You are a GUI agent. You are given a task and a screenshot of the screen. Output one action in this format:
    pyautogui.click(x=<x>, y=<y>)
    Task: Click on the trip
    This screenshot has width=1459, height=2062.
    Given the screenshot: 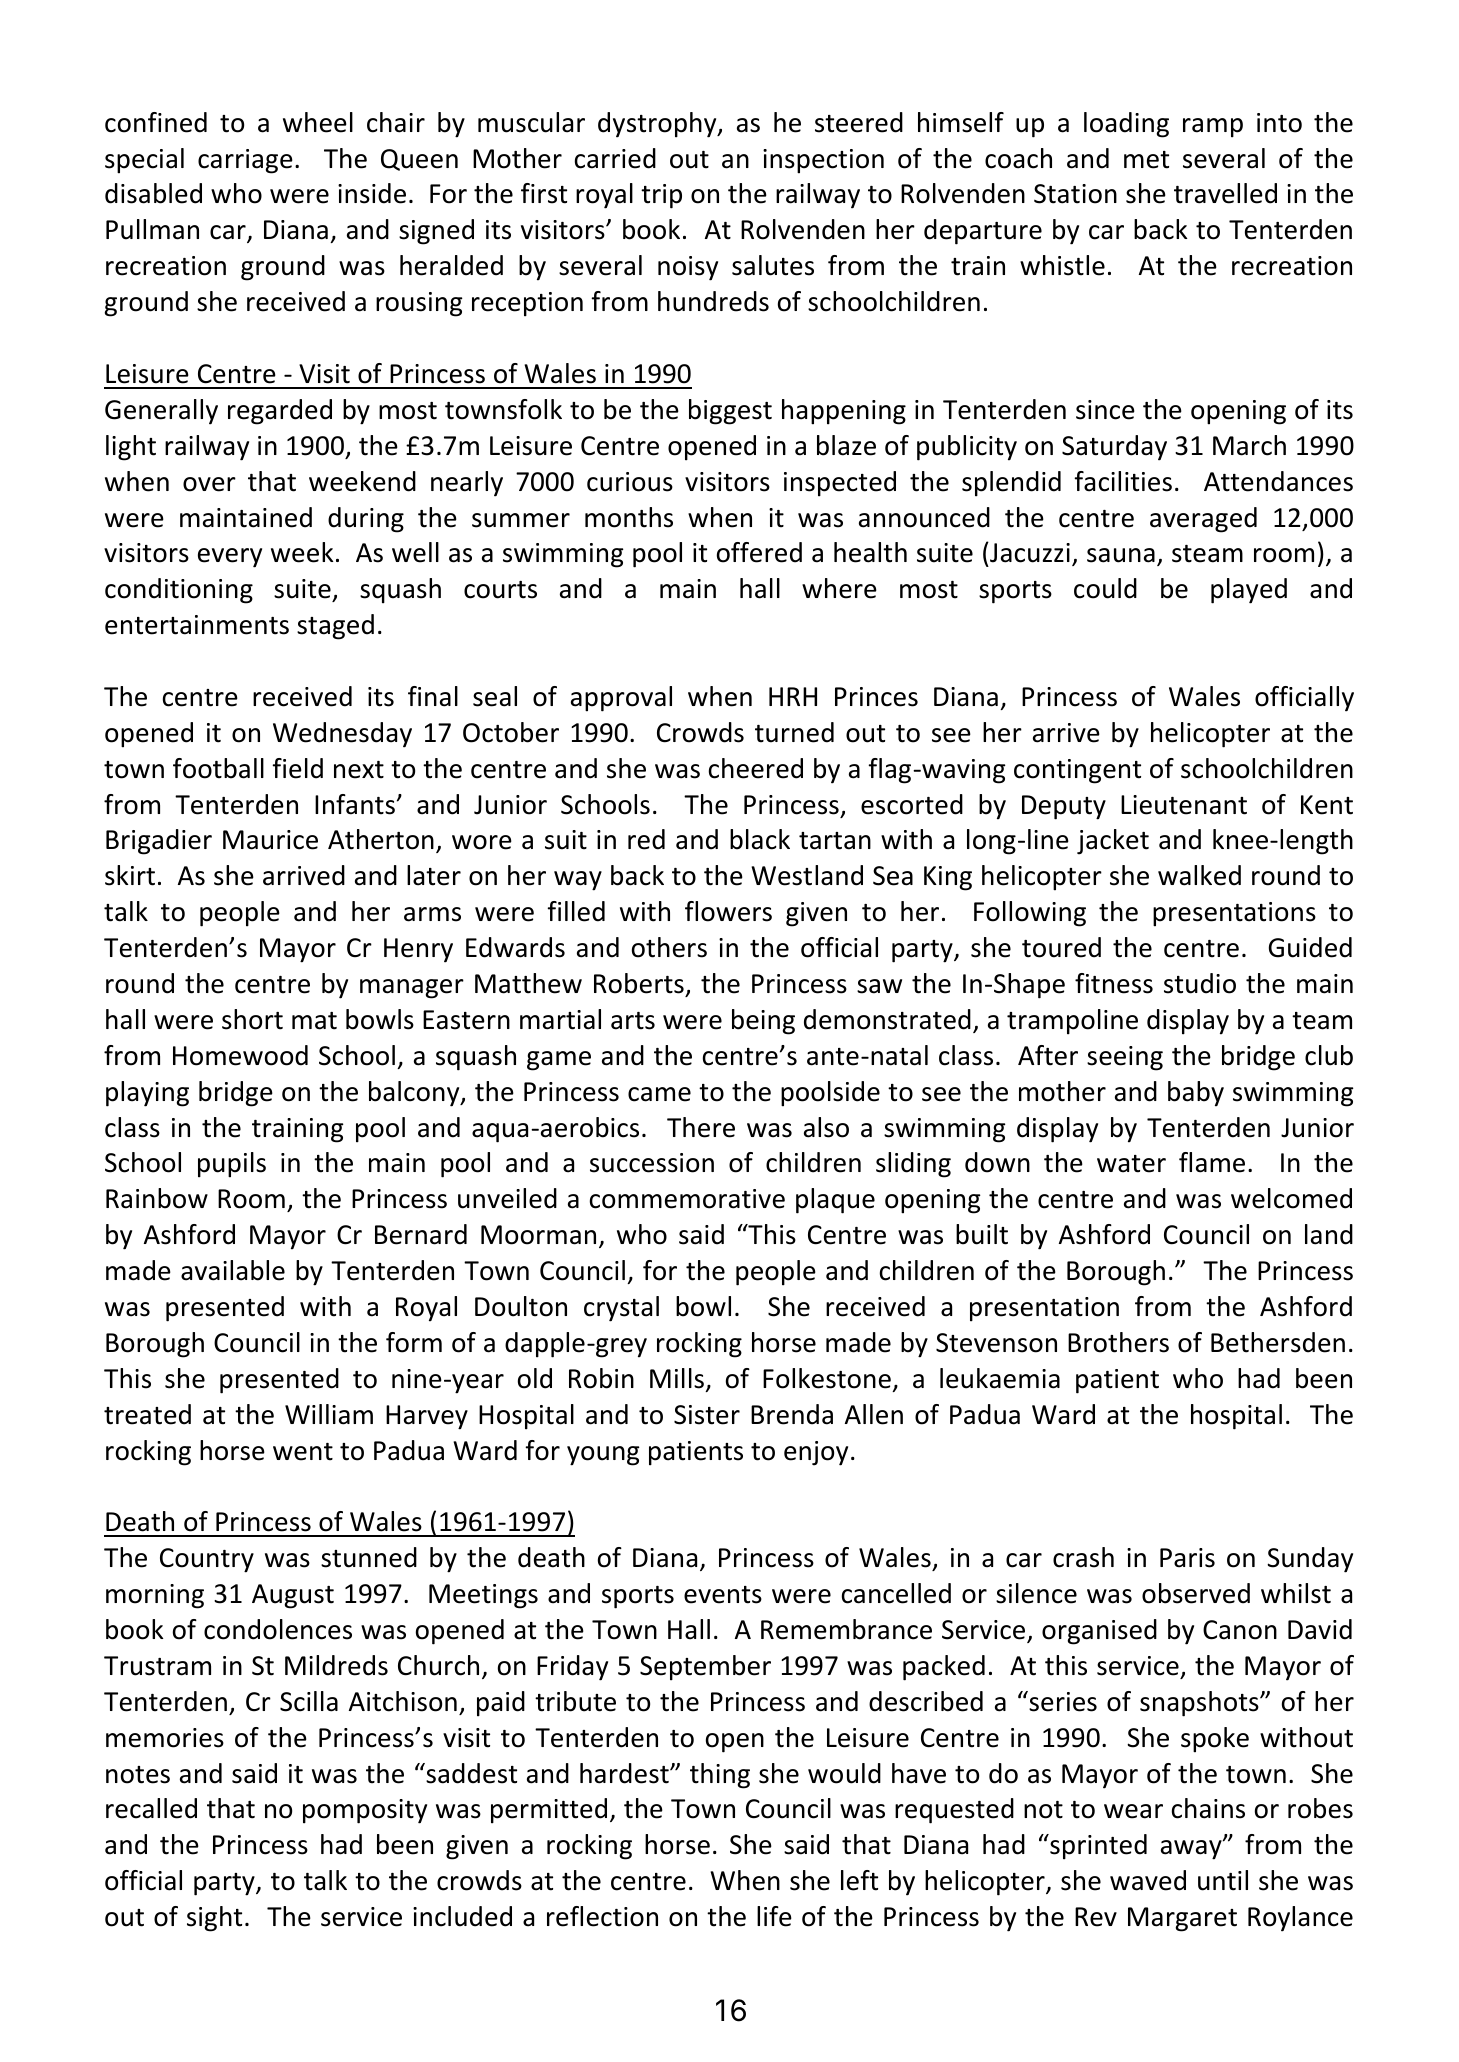 What is the action you would take?
    pyautogui.click(x=661, y=196)
